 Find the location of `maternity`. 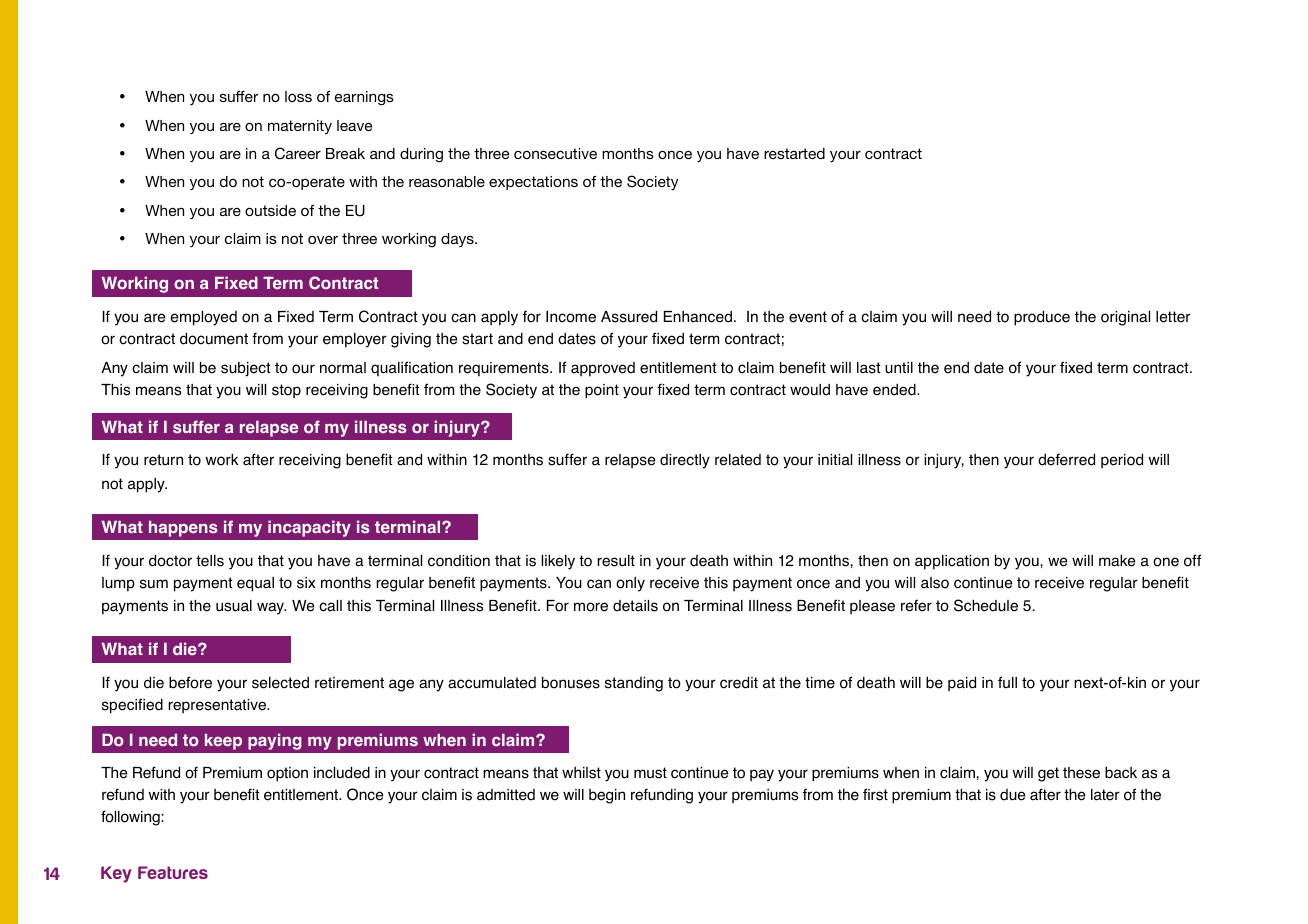

maternity is located at coordinates (300, 127).
